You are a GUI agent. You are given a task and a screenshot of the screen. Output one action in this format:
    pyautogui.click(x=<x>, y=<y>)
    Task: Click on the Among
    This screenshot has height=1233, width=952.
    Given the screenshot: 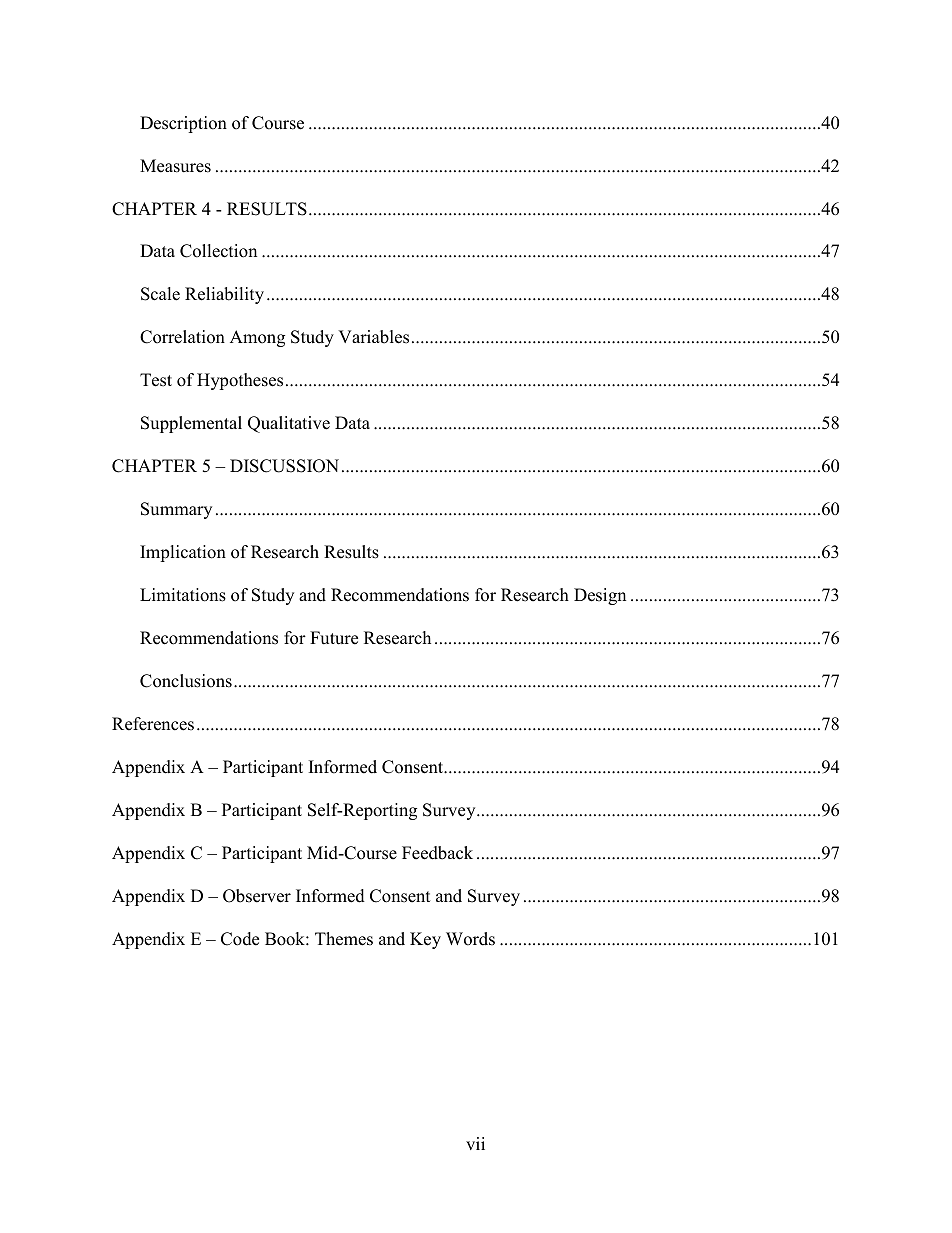 What is the action you would take?
    pyautogui.click(x=257, y=338)
